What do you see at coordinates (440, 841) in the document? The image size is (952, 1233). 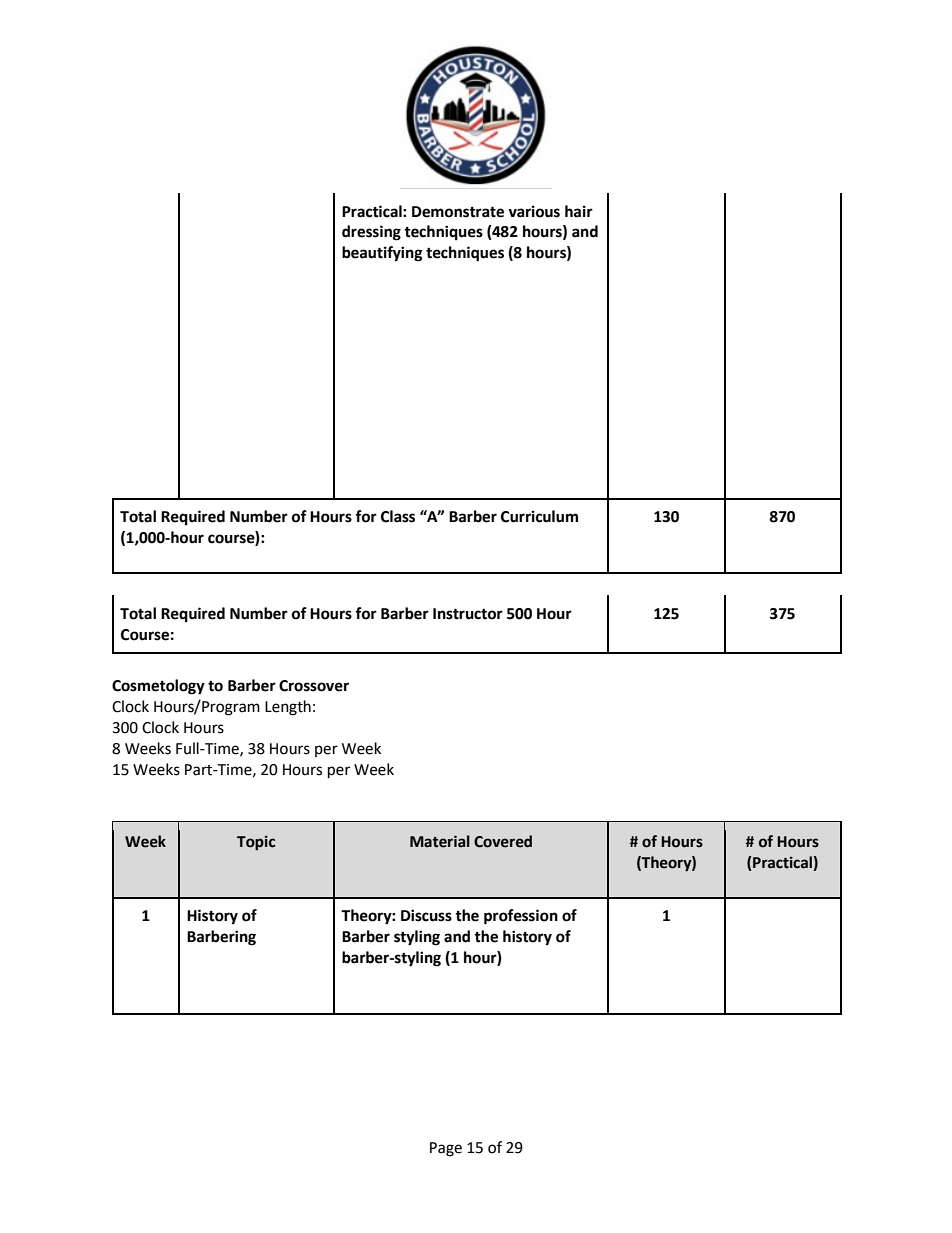 I see `Material` at bounding box center [440, 841].
